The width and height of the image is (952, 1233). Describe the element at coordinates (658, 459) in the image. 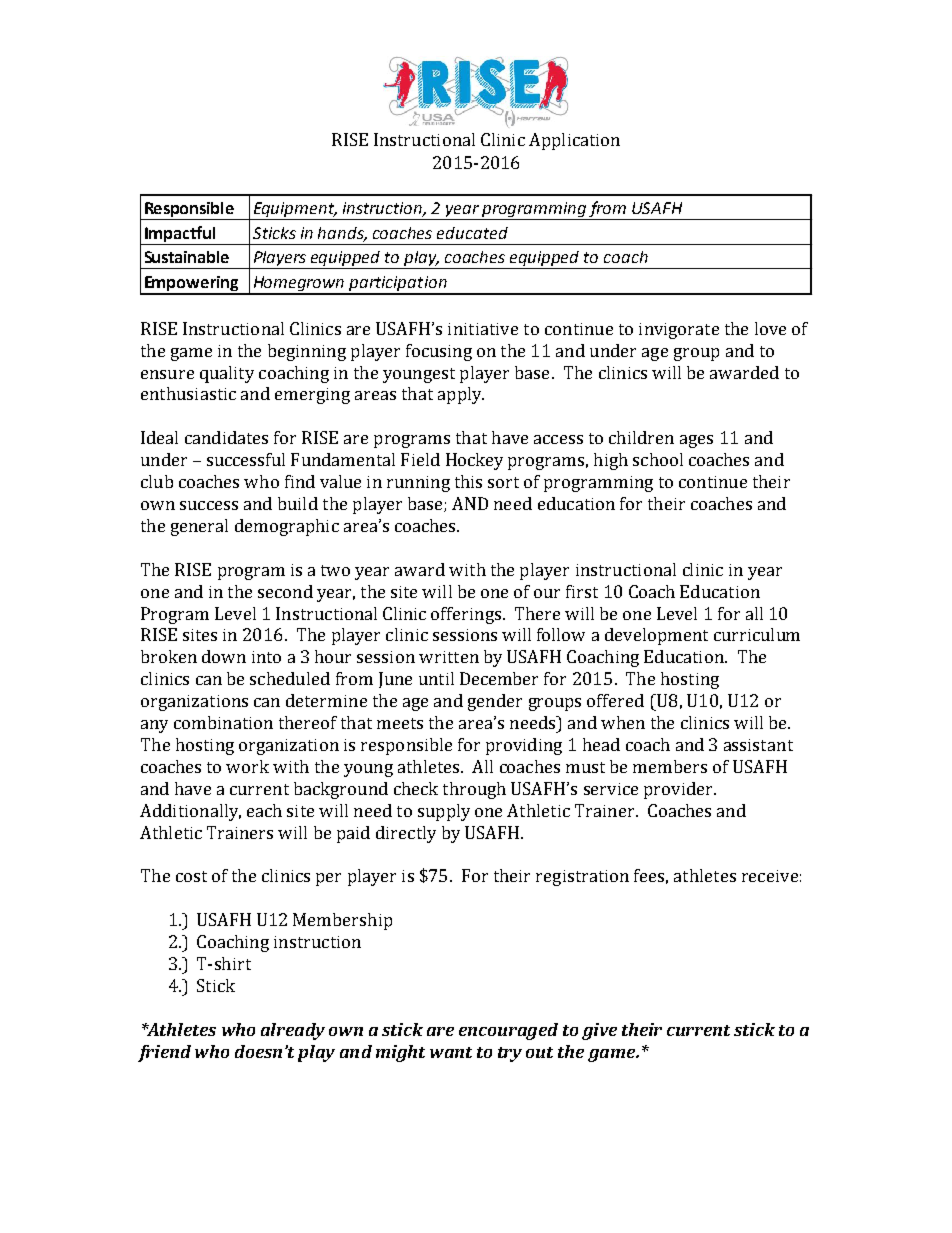

I see `school` at that location.
